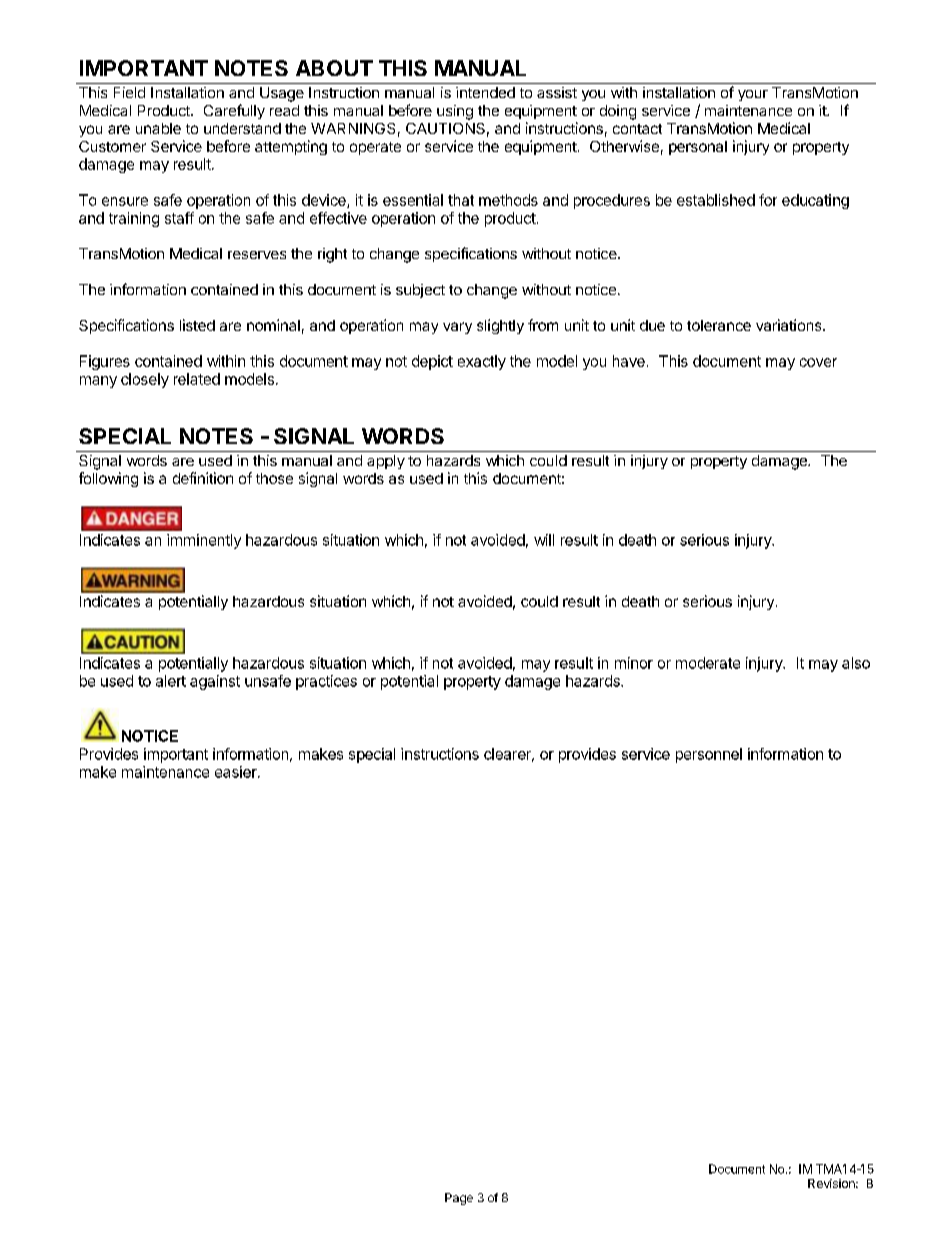  I want to click on Page, so click(459, 1199).
